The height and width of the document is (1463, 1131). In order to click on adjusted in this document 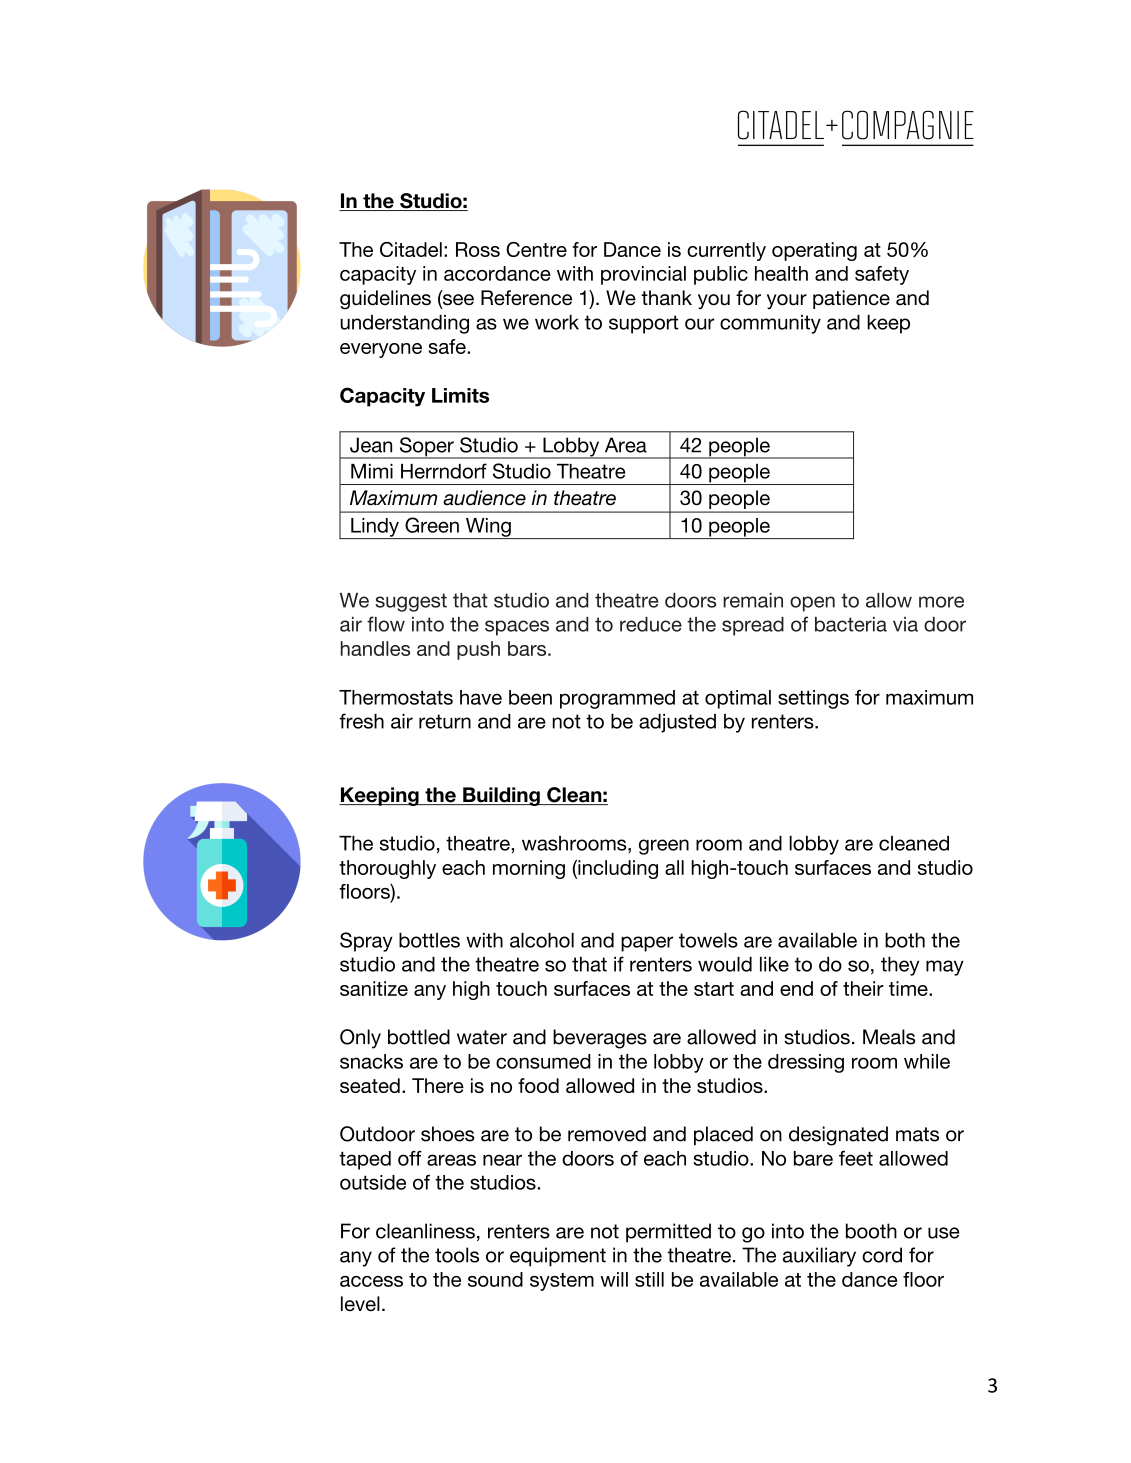, I will do `click(677, 723)`.
